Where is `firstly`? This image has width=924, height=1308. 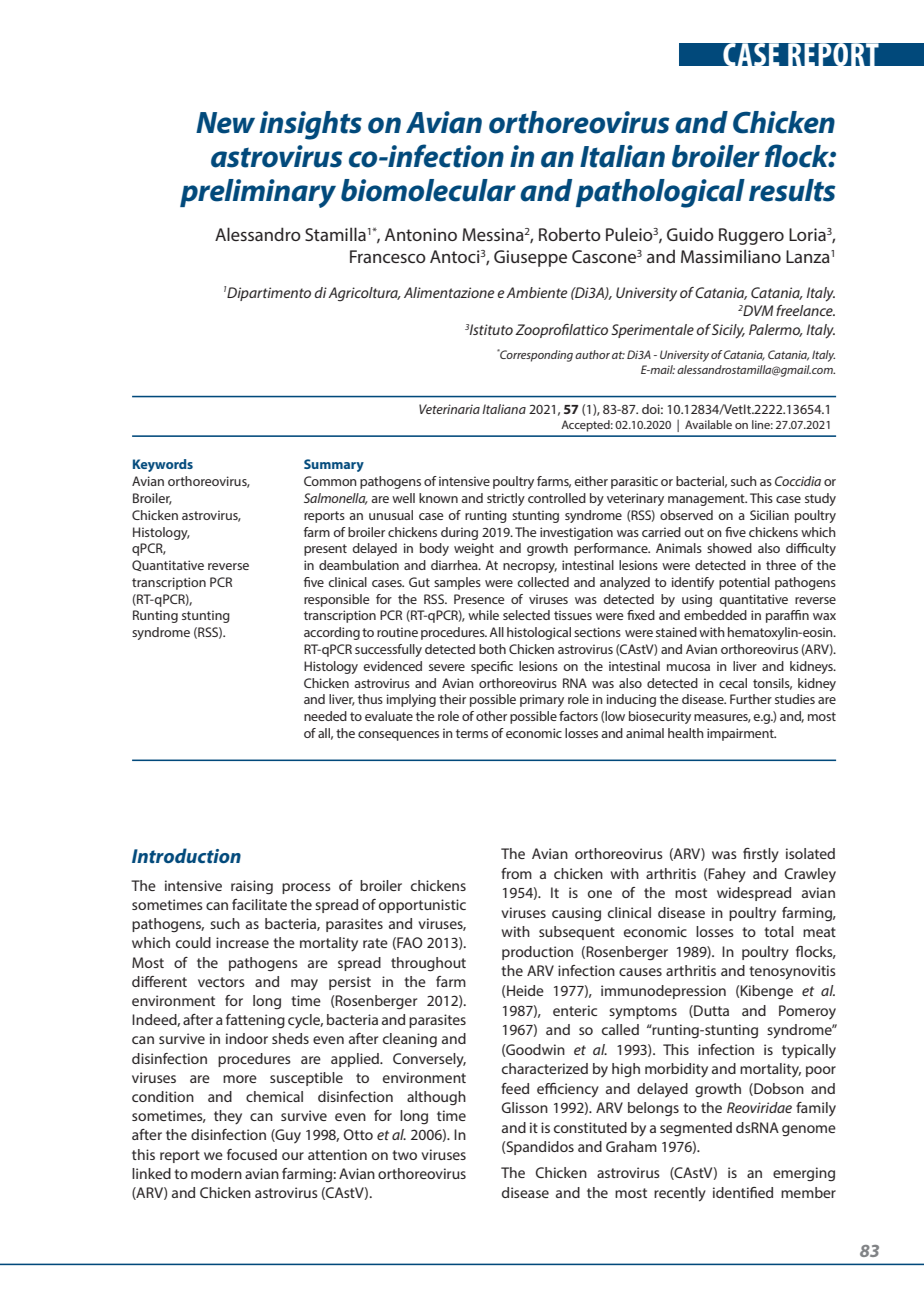
firstly is located at coordinates (761, 855).
